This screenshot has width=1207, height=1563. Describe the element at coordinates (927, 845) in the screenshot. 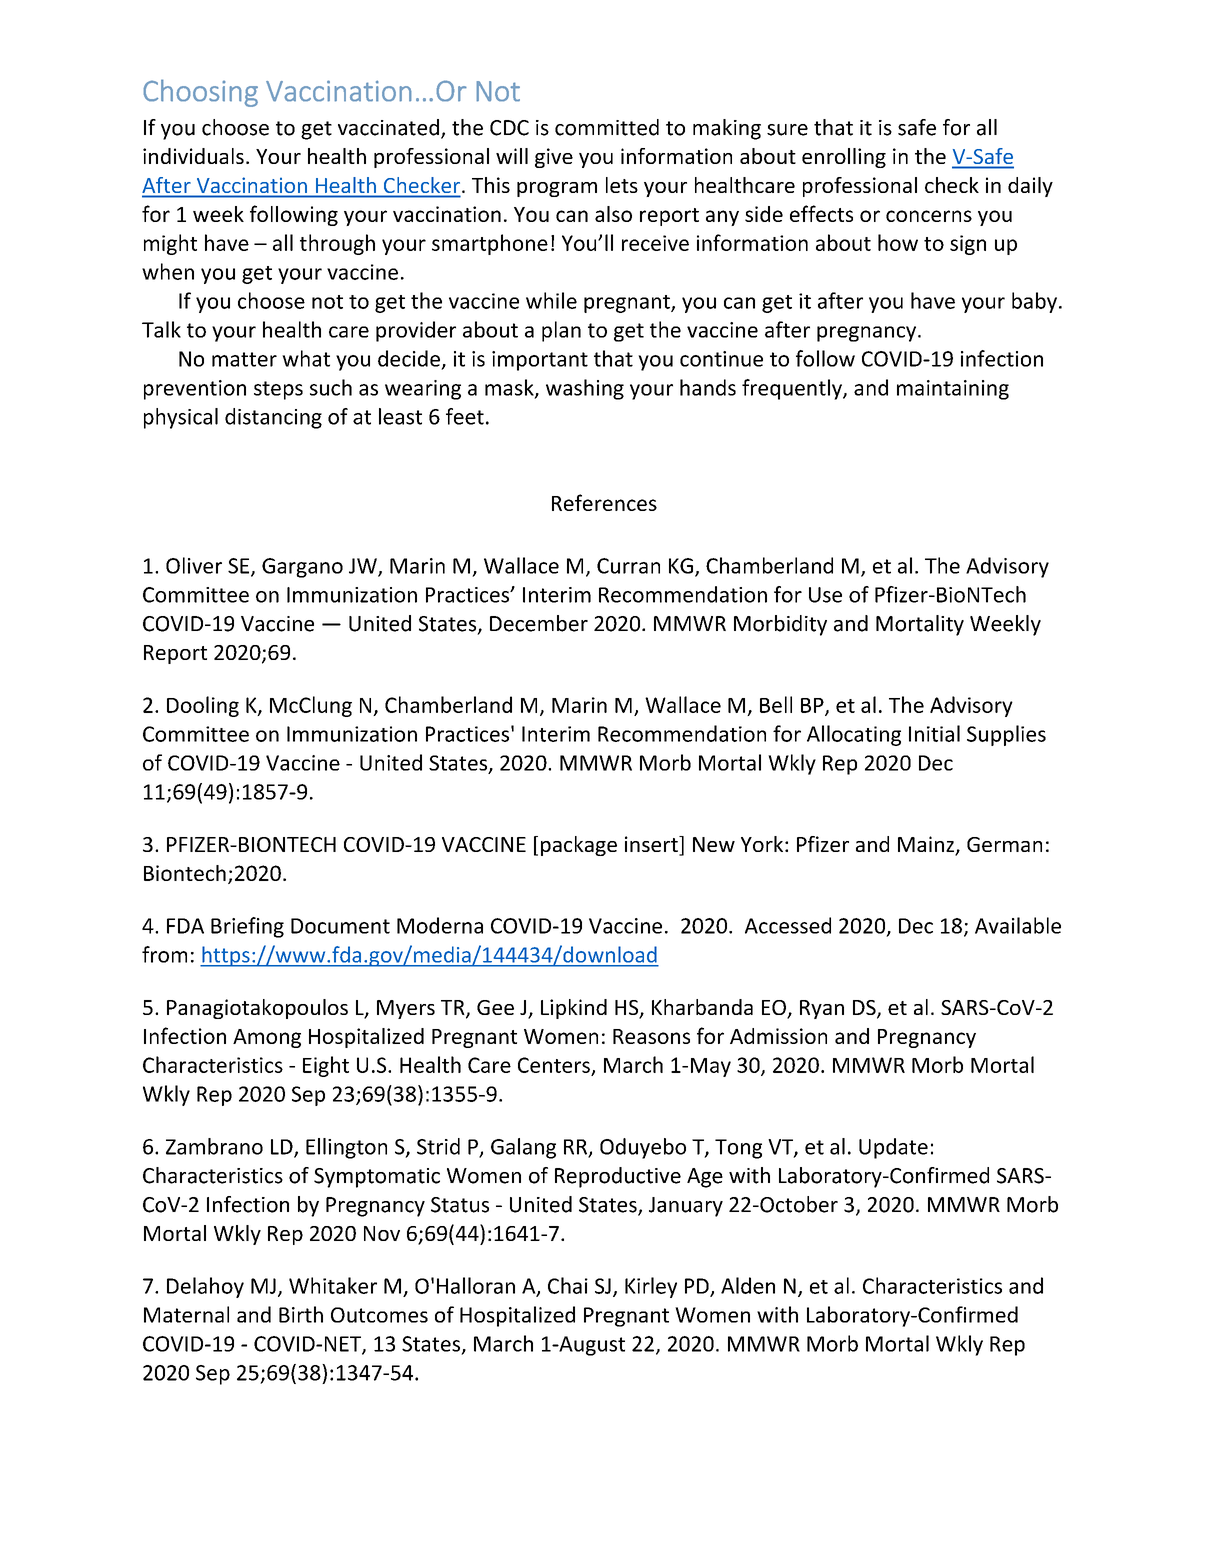

I see `Mainz` at that location.
